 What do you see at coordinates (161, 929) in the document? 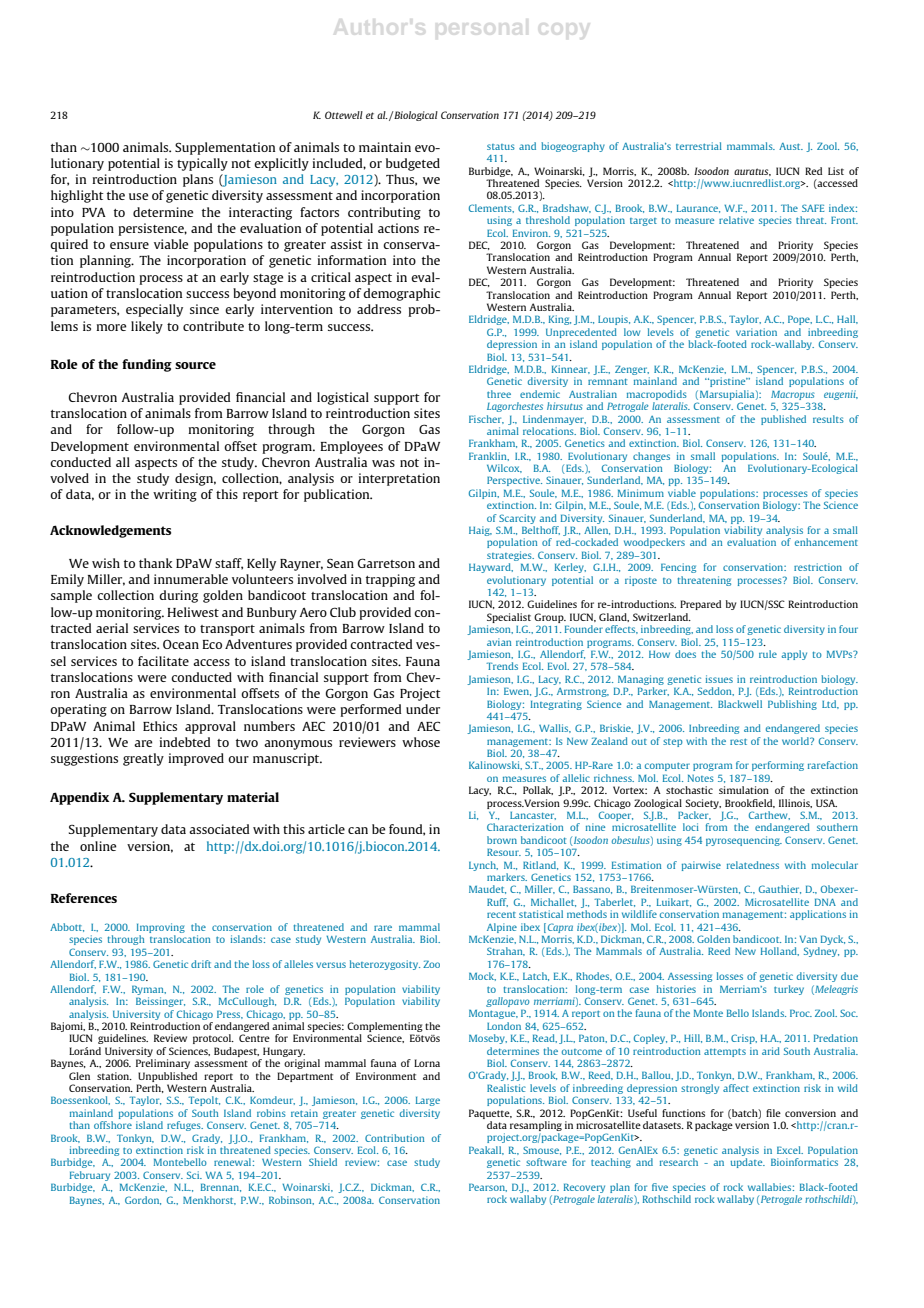
I see `Improving` at bounding box center [161, 929].
